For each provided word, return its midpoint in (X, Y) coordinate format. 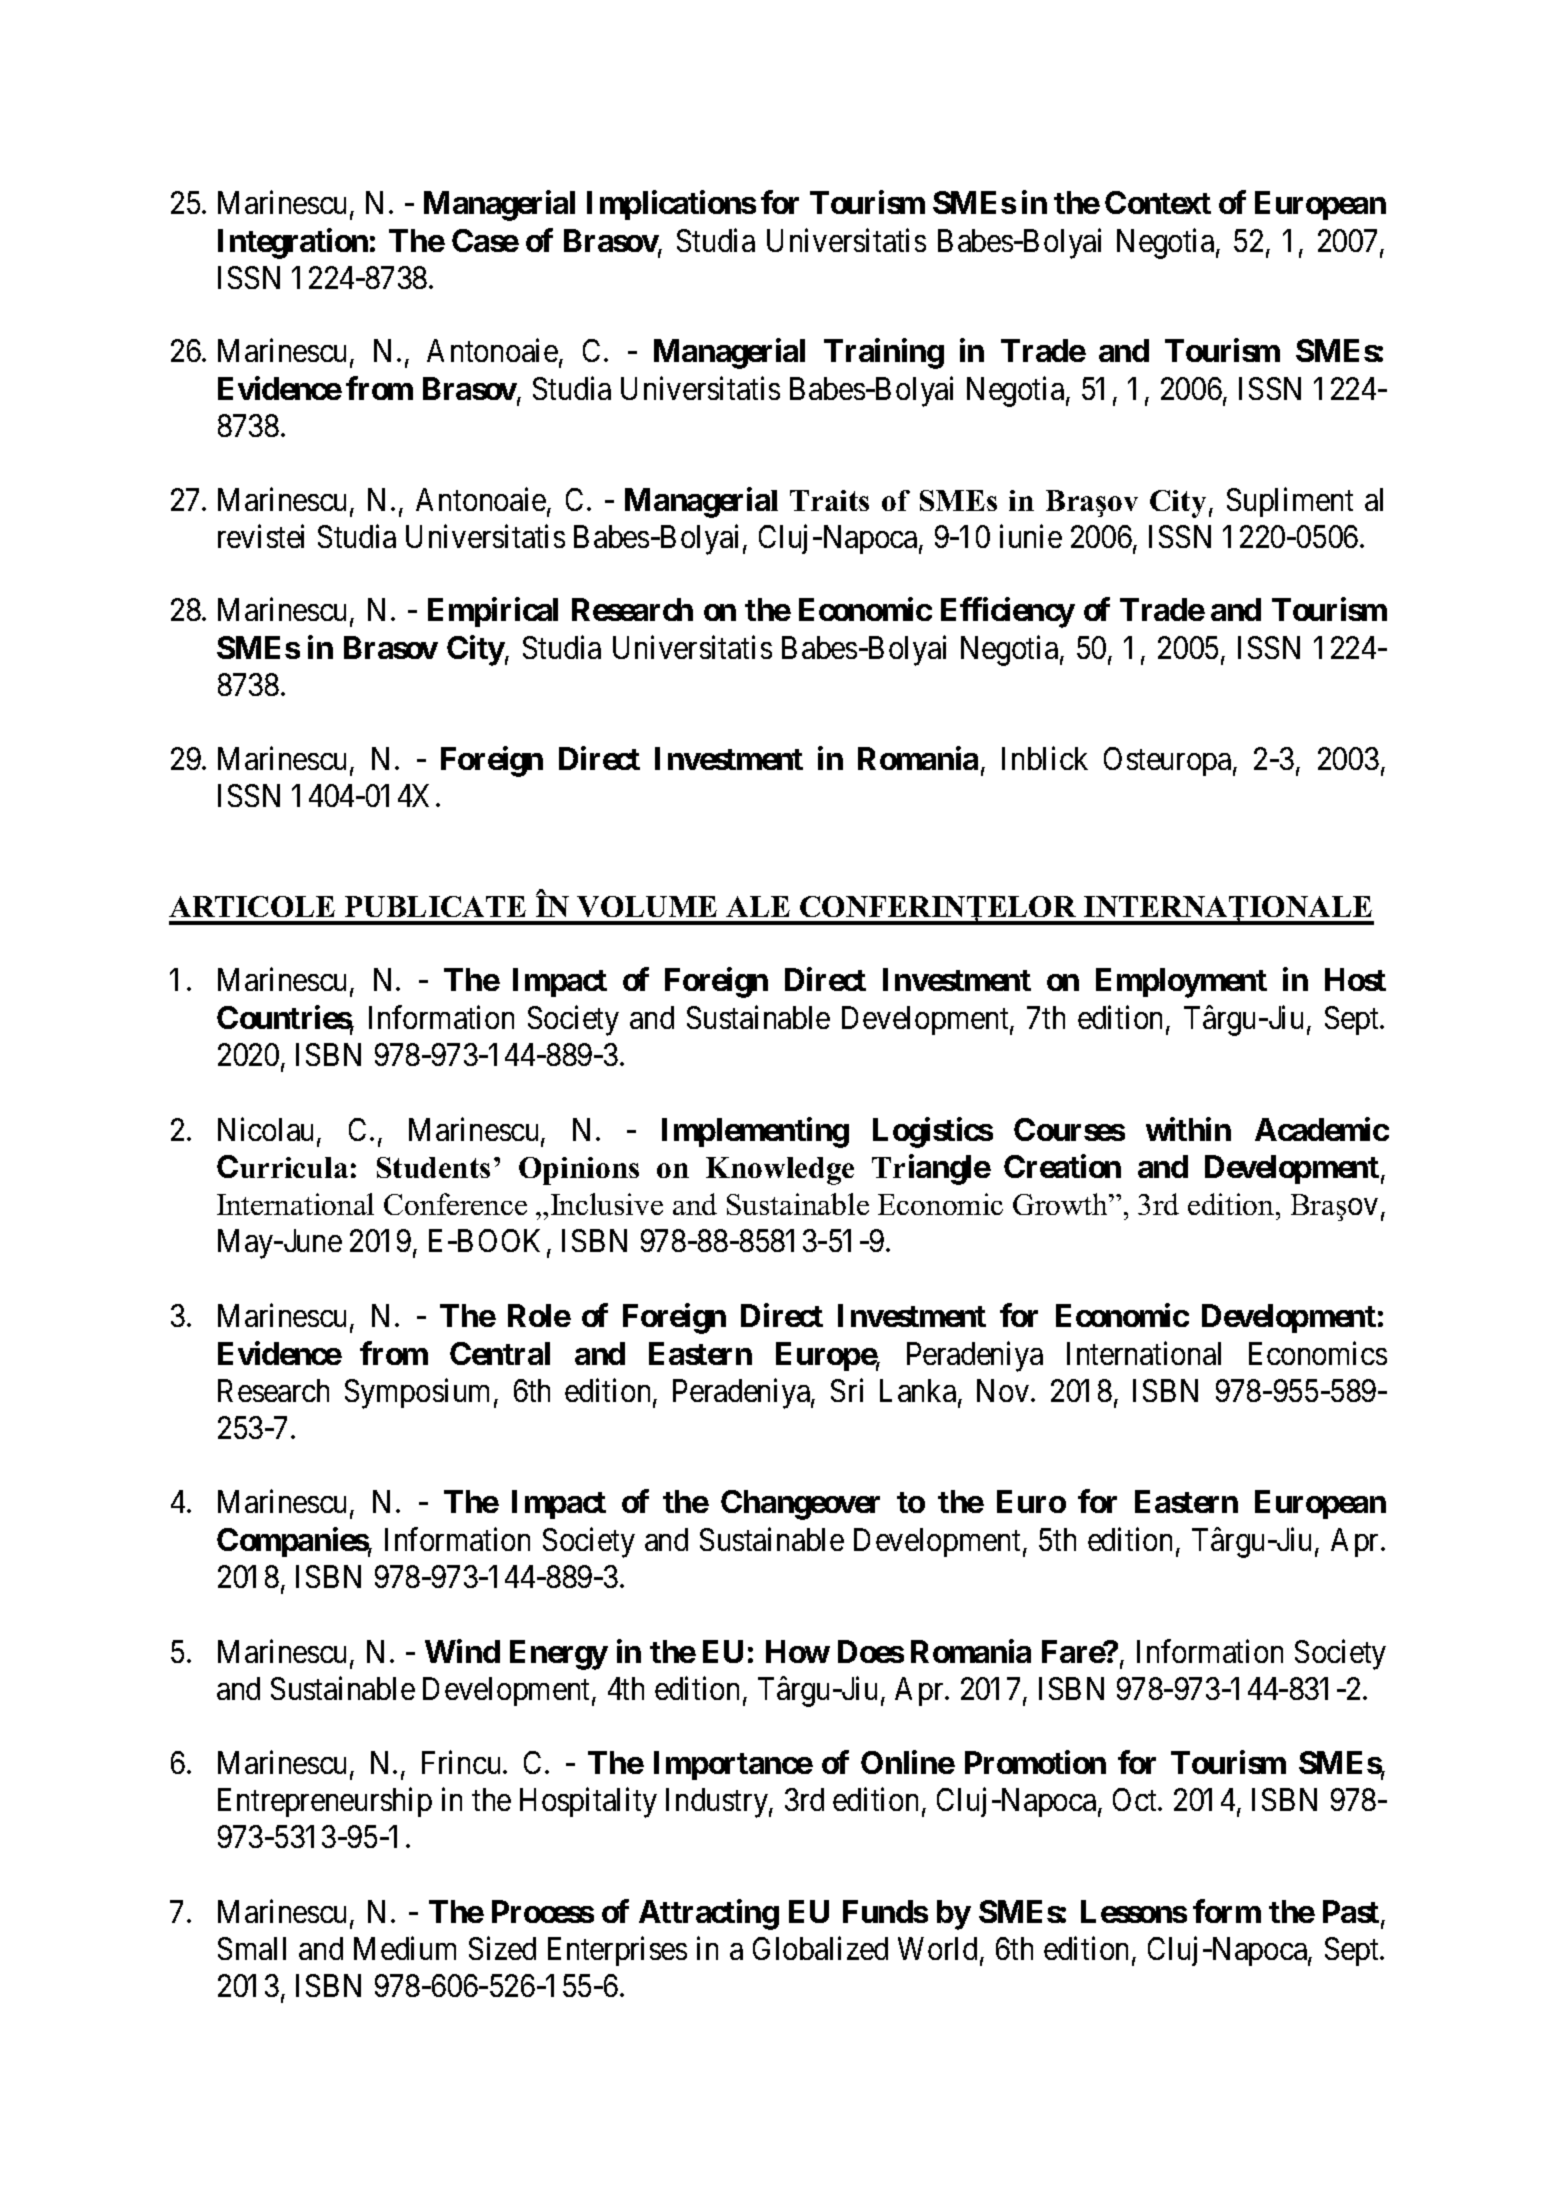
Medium (405, 1948)
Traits (829, 500)
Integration (293, 243)
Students (433, 1167)
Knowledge (780, 1171)
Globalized (820, 1948)
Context (1158, 202)
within (1188, 1129)
